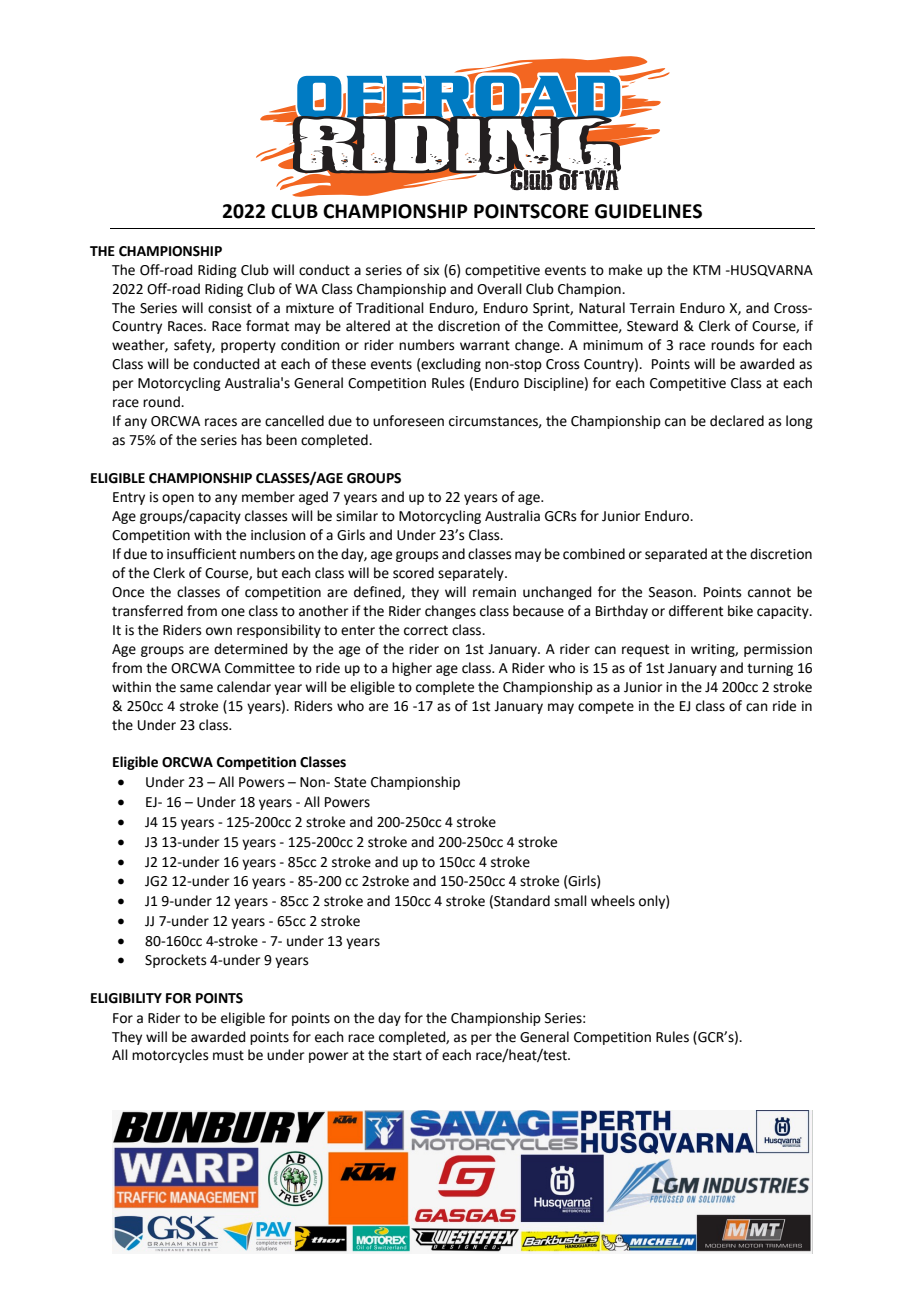 Image resolution: width=924 pixels, height=1308 pixels. I want to click on bike, so click(740, 611).
